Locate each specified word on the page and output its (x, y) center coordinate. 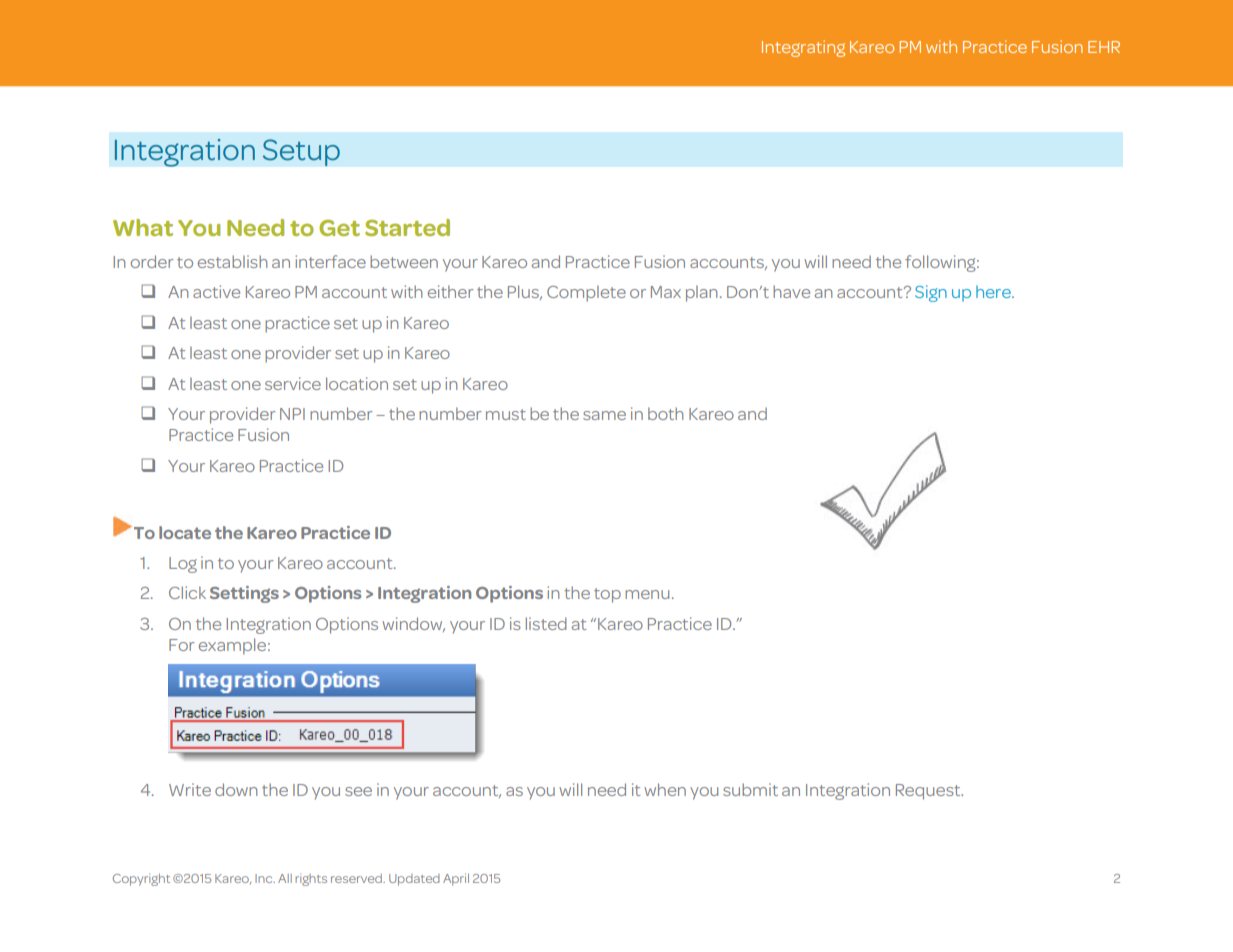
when (665, 789)
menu (647, 594)
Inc (265, 878)
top (607, 595)
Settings (244, 594)
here (994, 291)
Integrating (803, 48)
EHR (1104, 47)
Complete (586, 293)
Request (929, 792)
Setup (301, 152)
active (216, 291)
